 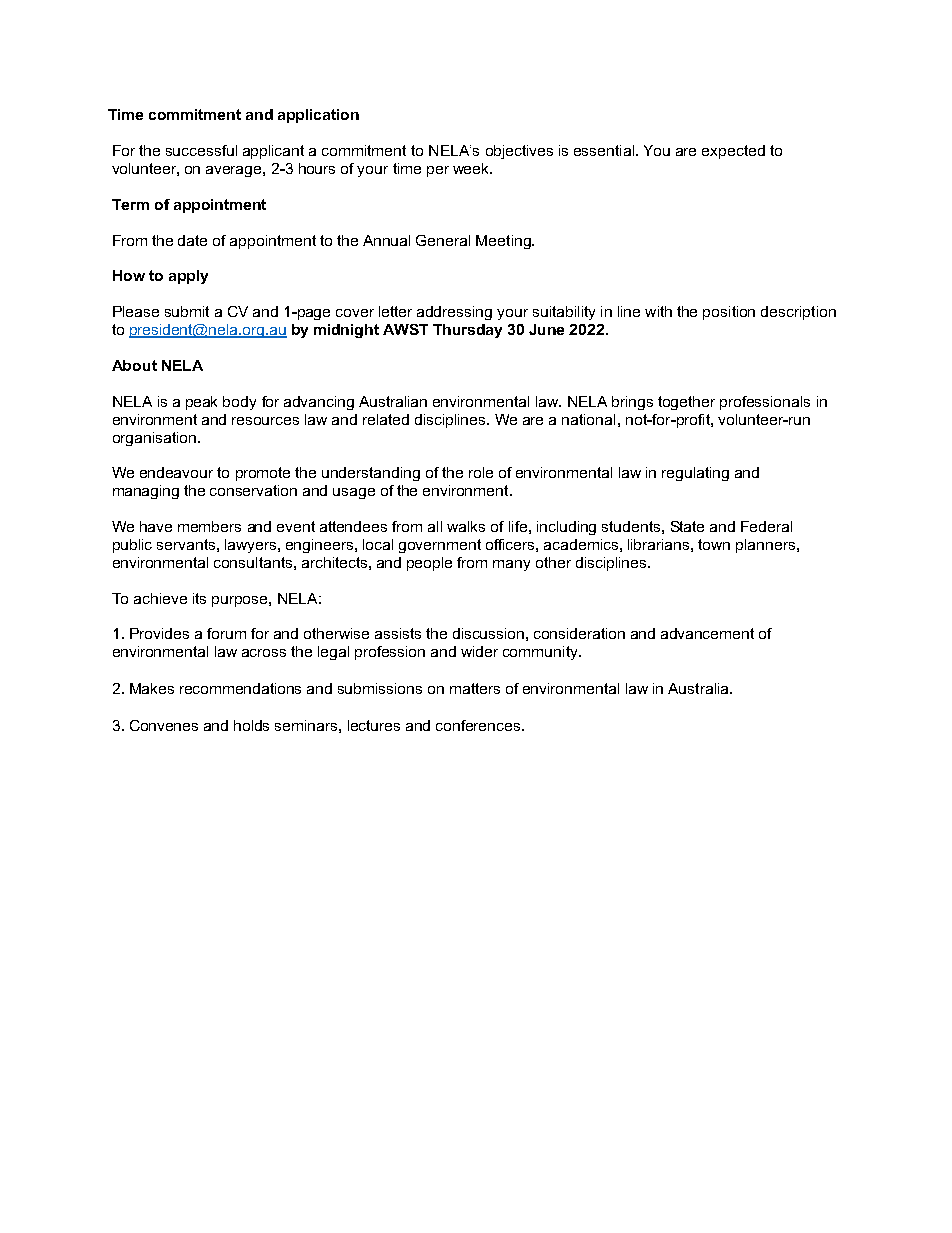 What do you see at coordinates (201, 403) in the image?
I see `peak` at bounding box center [201, 403].
